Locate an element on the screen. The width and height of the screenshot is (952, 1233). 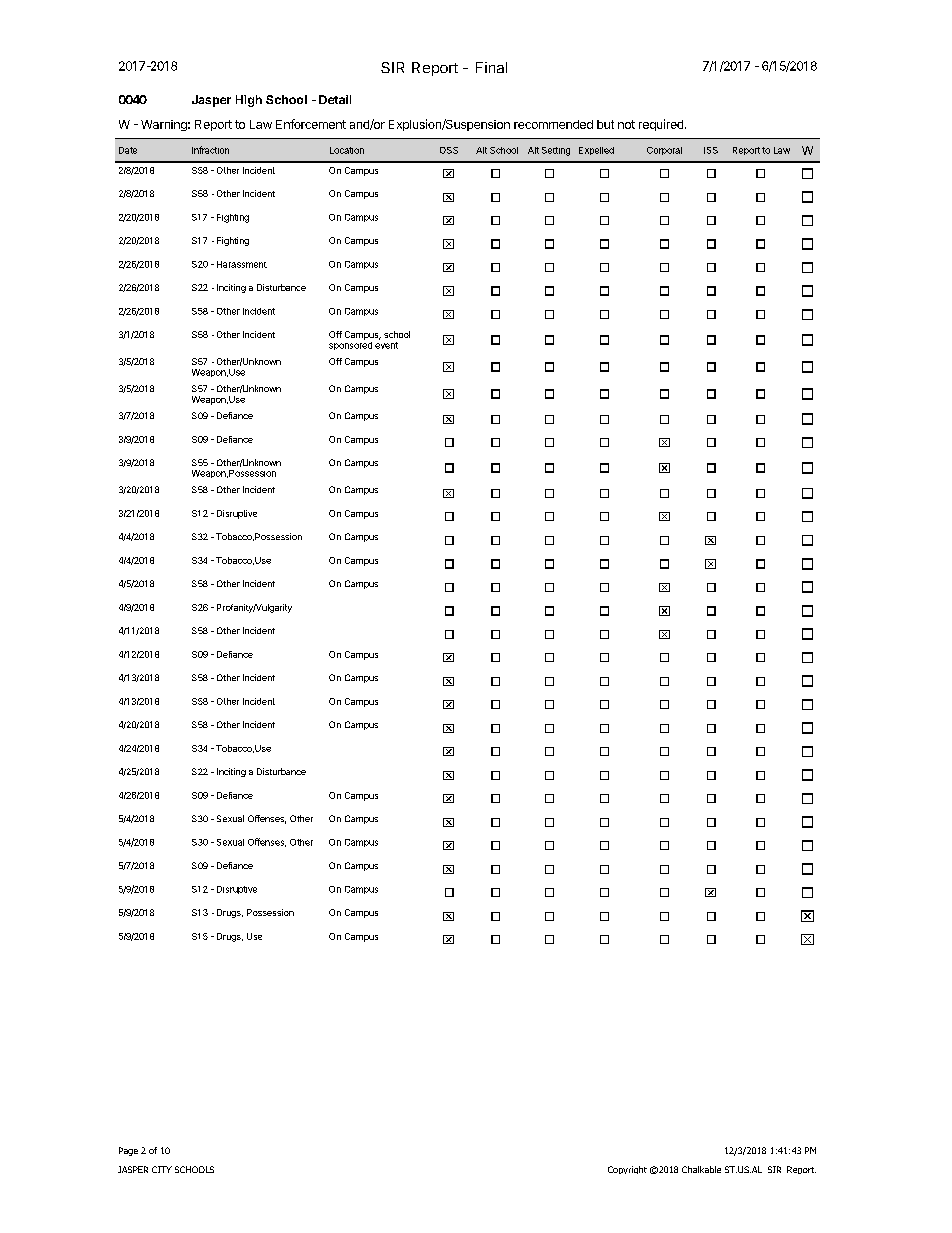
Page is located at coordinates (128, 1151).
